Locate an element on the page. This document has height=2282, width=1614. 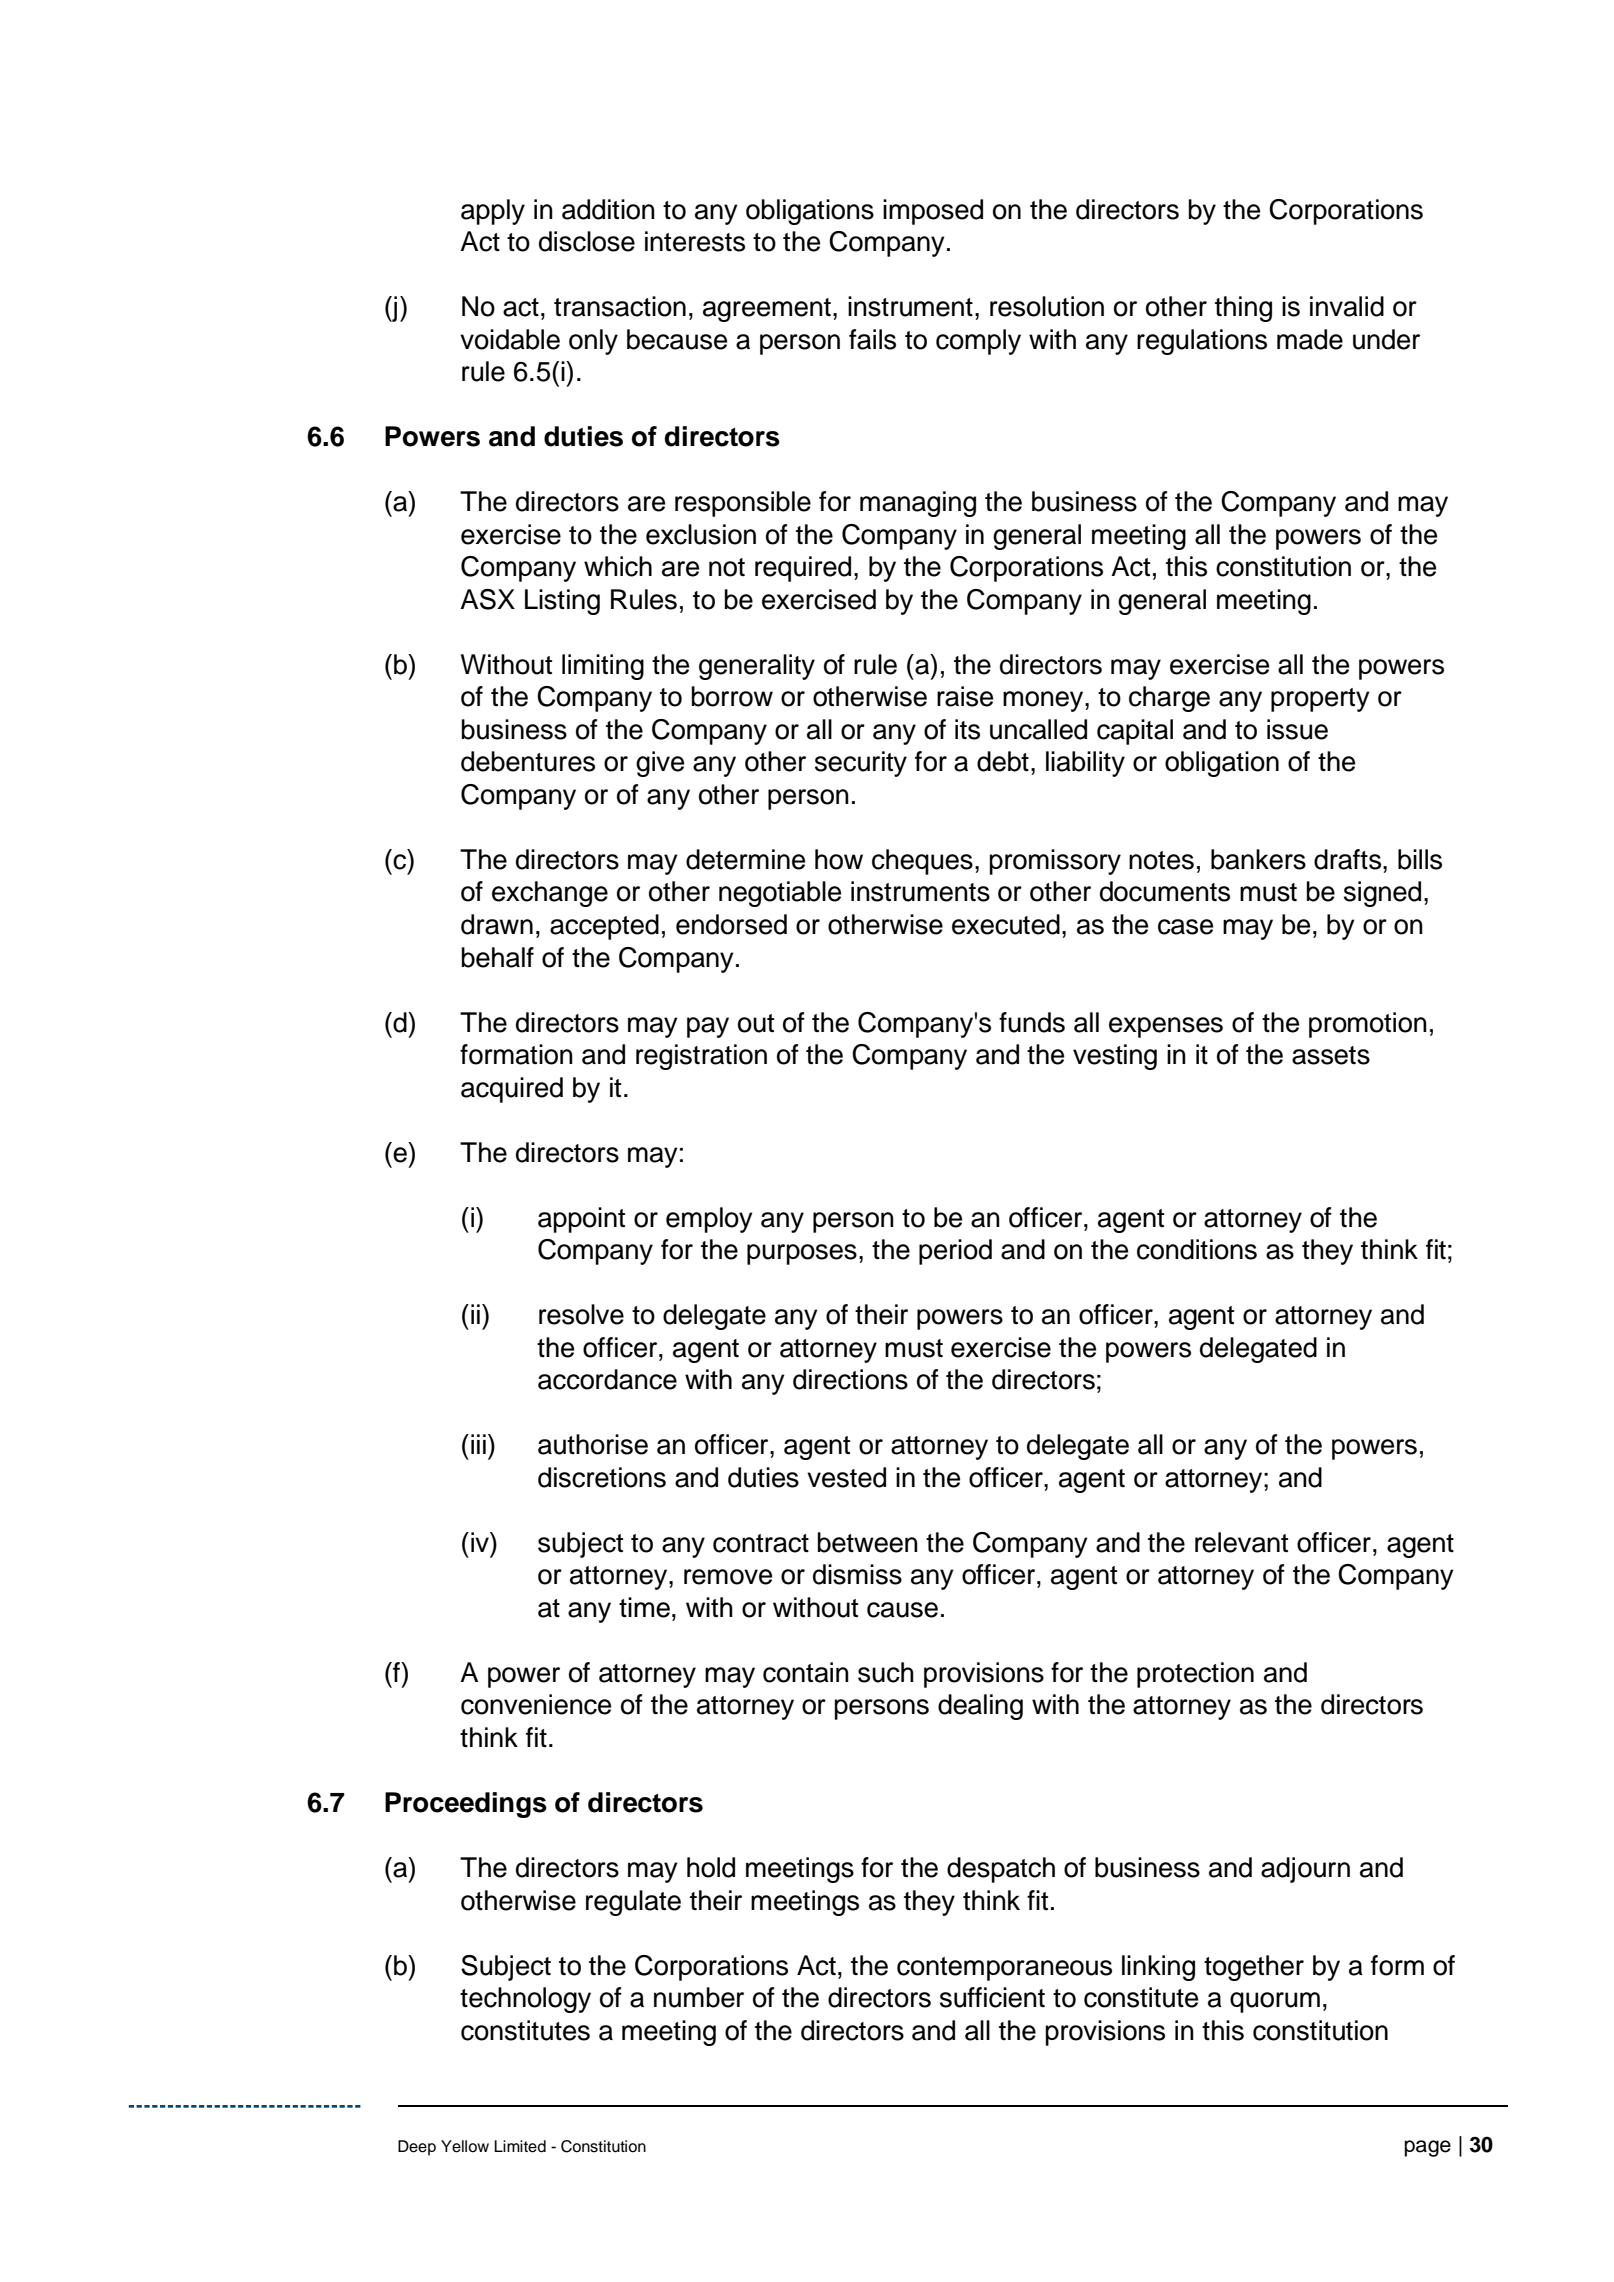
authorise is located at coordinates (593, 1444).
